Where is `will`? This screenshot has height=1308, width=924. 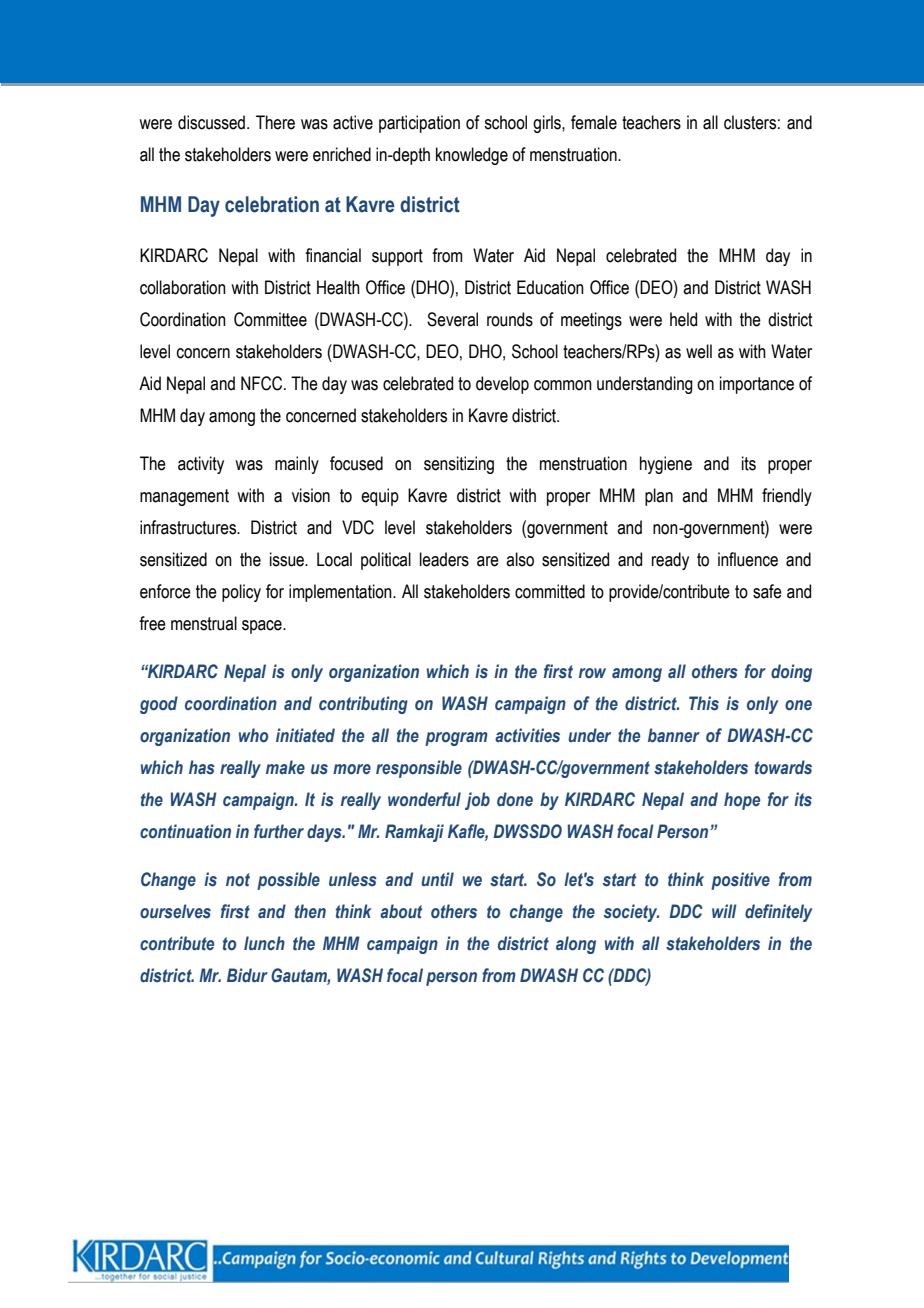 will is located at coordinates (724, 911).
